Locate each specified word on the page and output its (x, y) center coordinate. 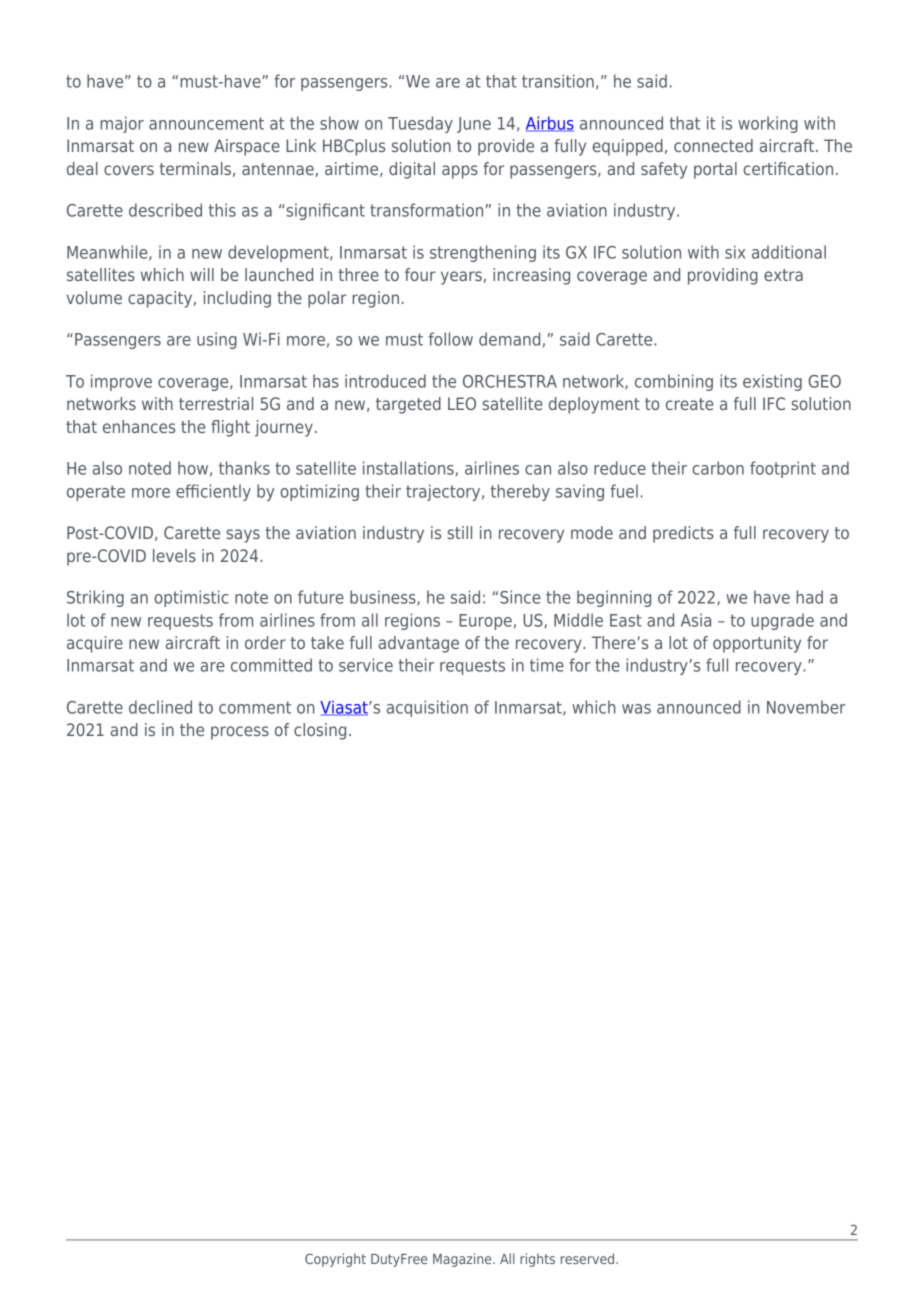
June (474, 125)
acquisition (427, 708)
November (806, 707)
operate (96, 493)
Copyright (335, 1260)
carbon (718, 468)
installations (408, 468)
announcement (206, 123)
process (240, 733)
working (768, 124)
